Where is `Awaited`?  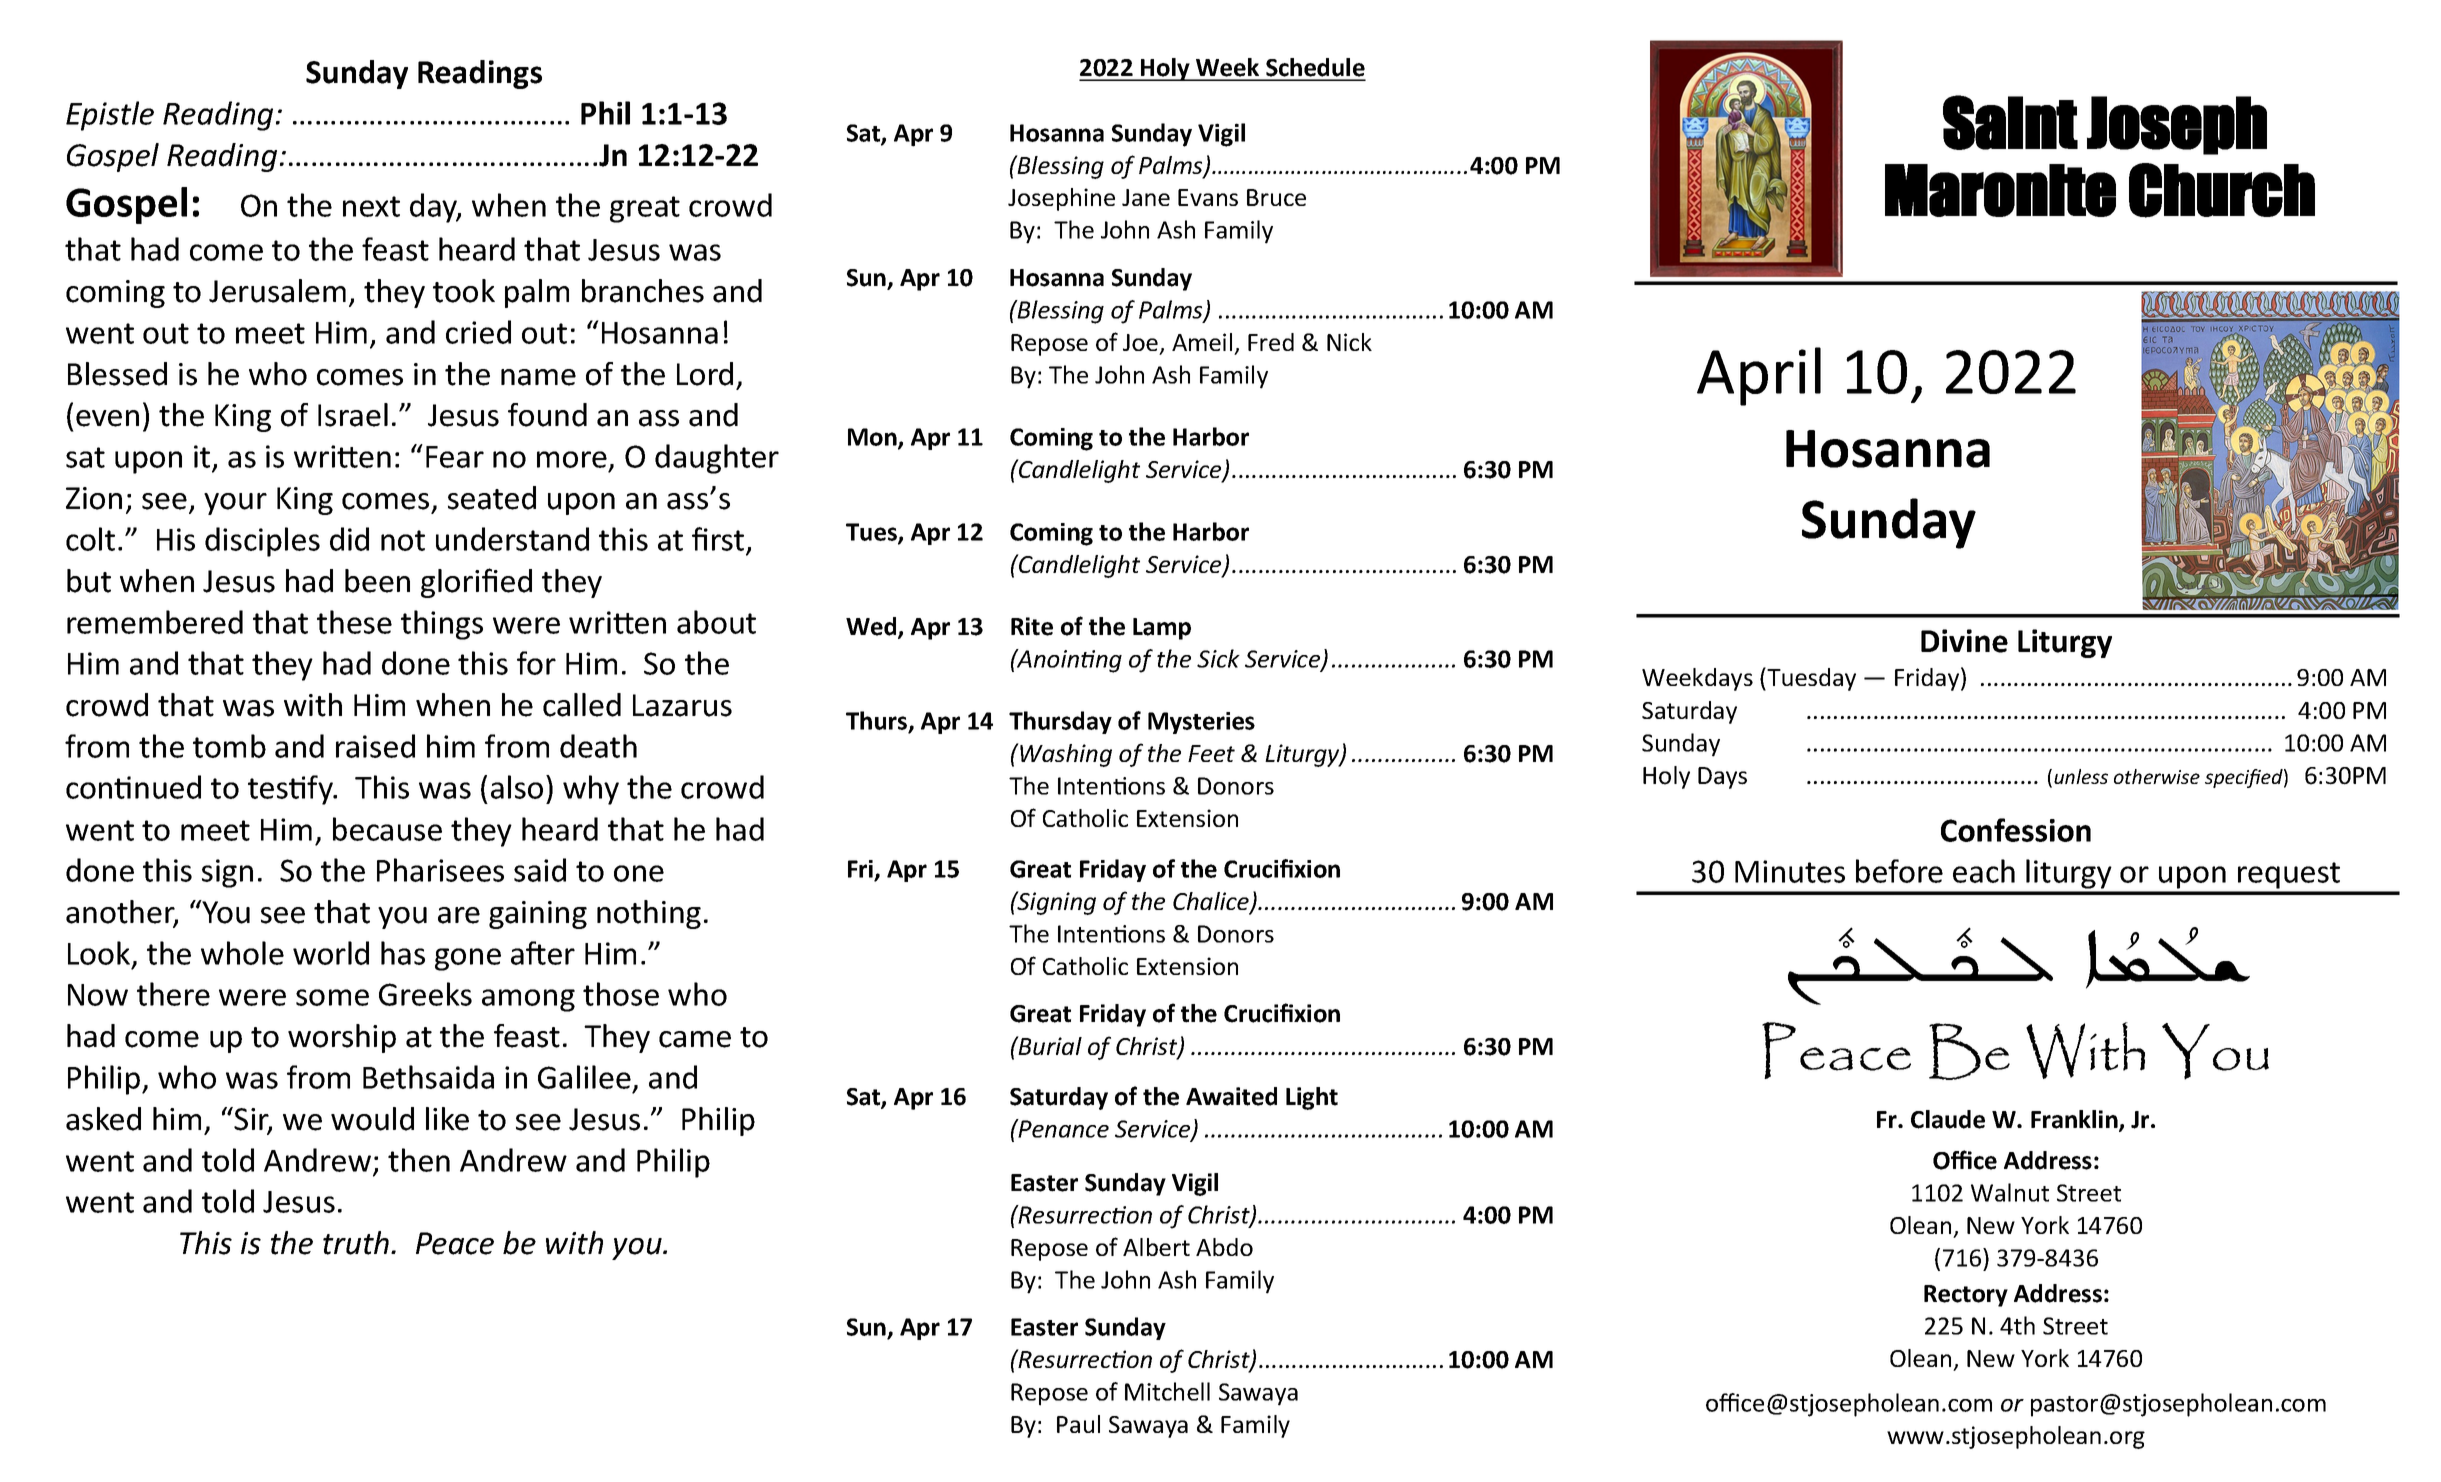
Awaited is located at coordinates (1231, 1096).
